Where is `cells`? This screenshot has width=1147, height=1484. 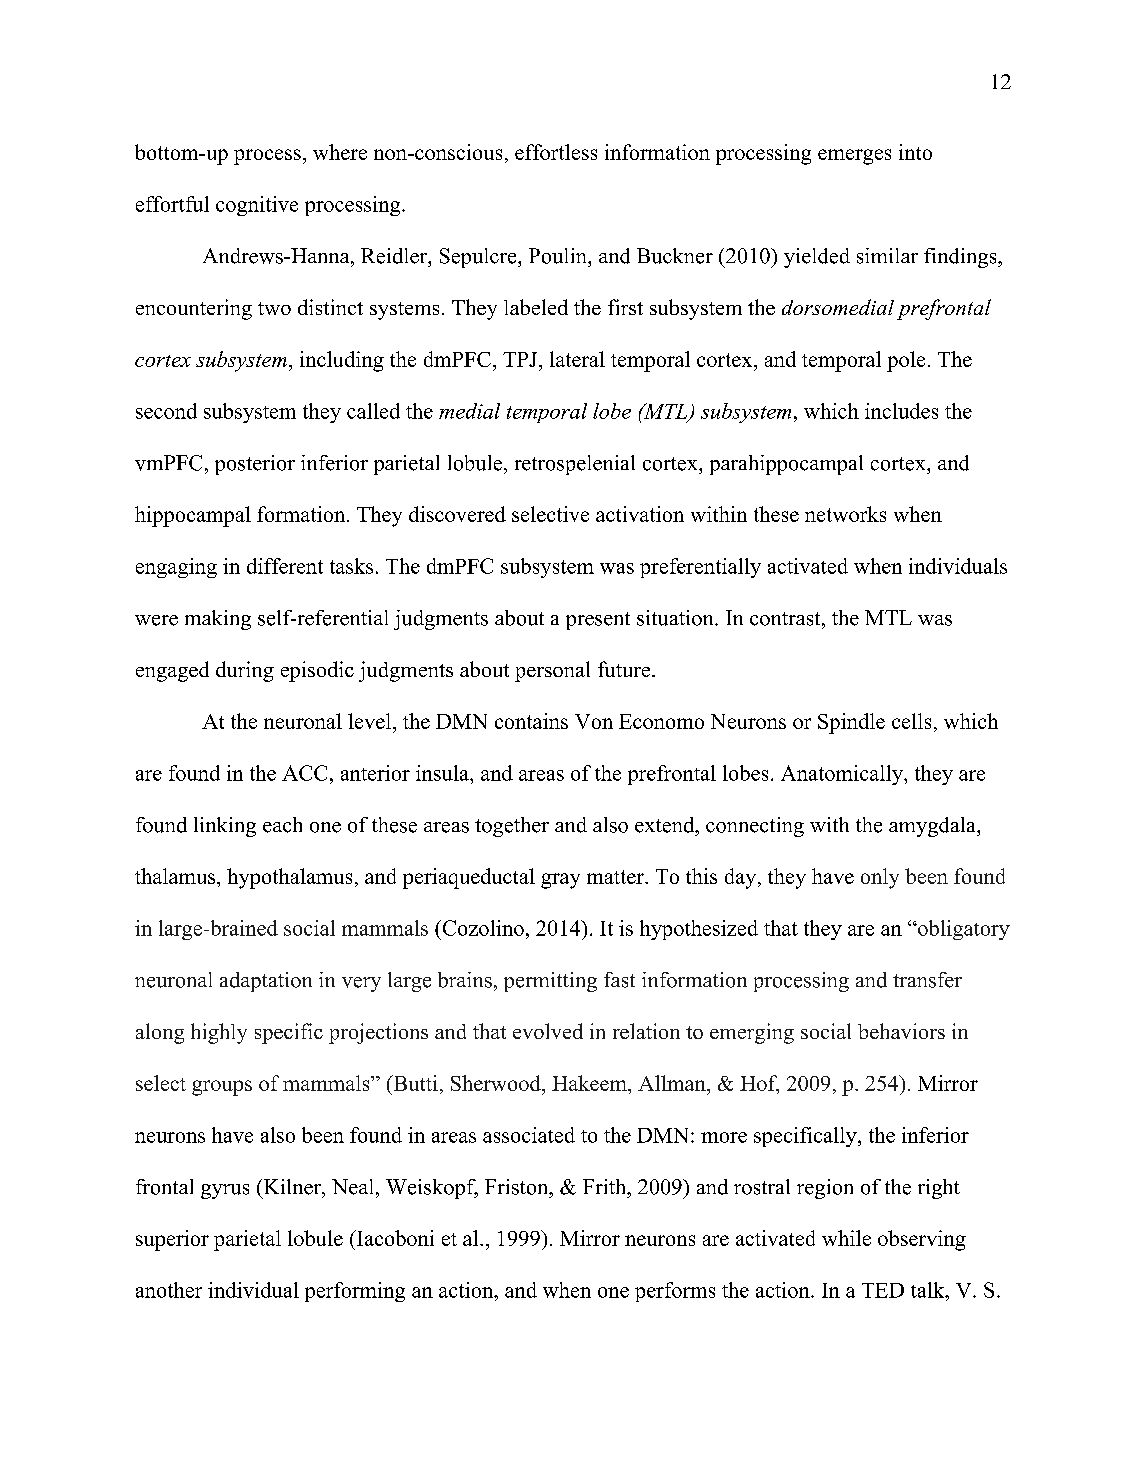 cells is located at coordinates (911, 721).
